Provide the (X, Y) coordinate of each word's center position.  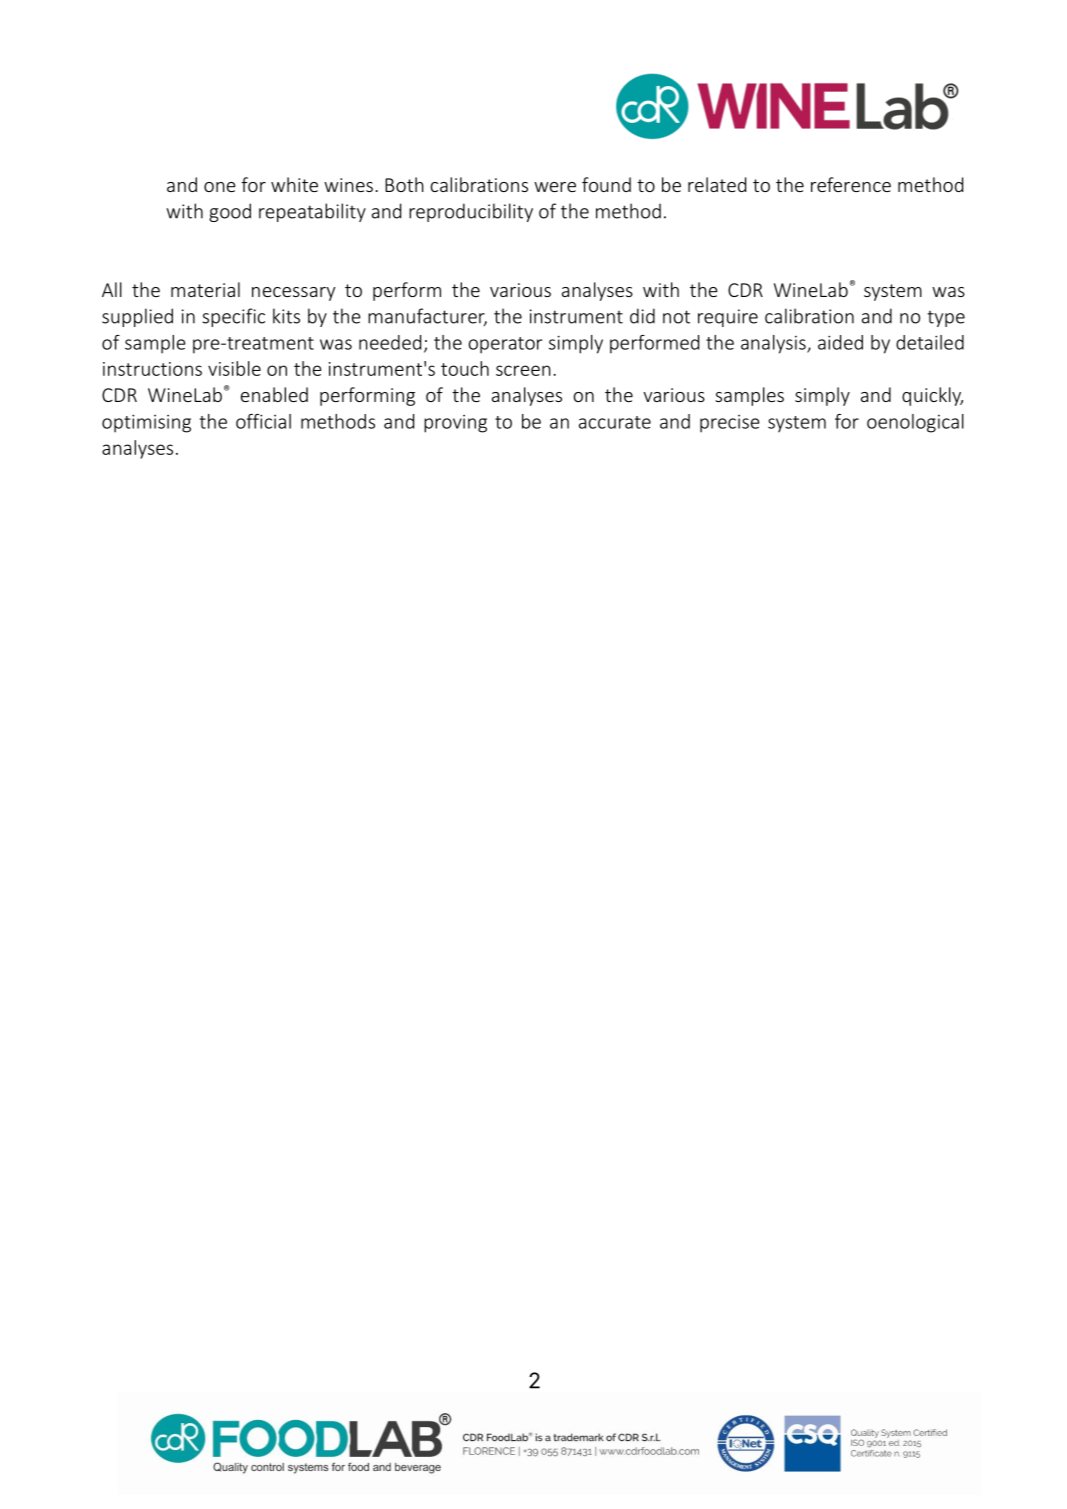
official (263, 421)
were (555, 187)
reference (851, 184)
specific (233, 317)
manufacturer (427, 317)
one (220, 187)
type (946, 319)
